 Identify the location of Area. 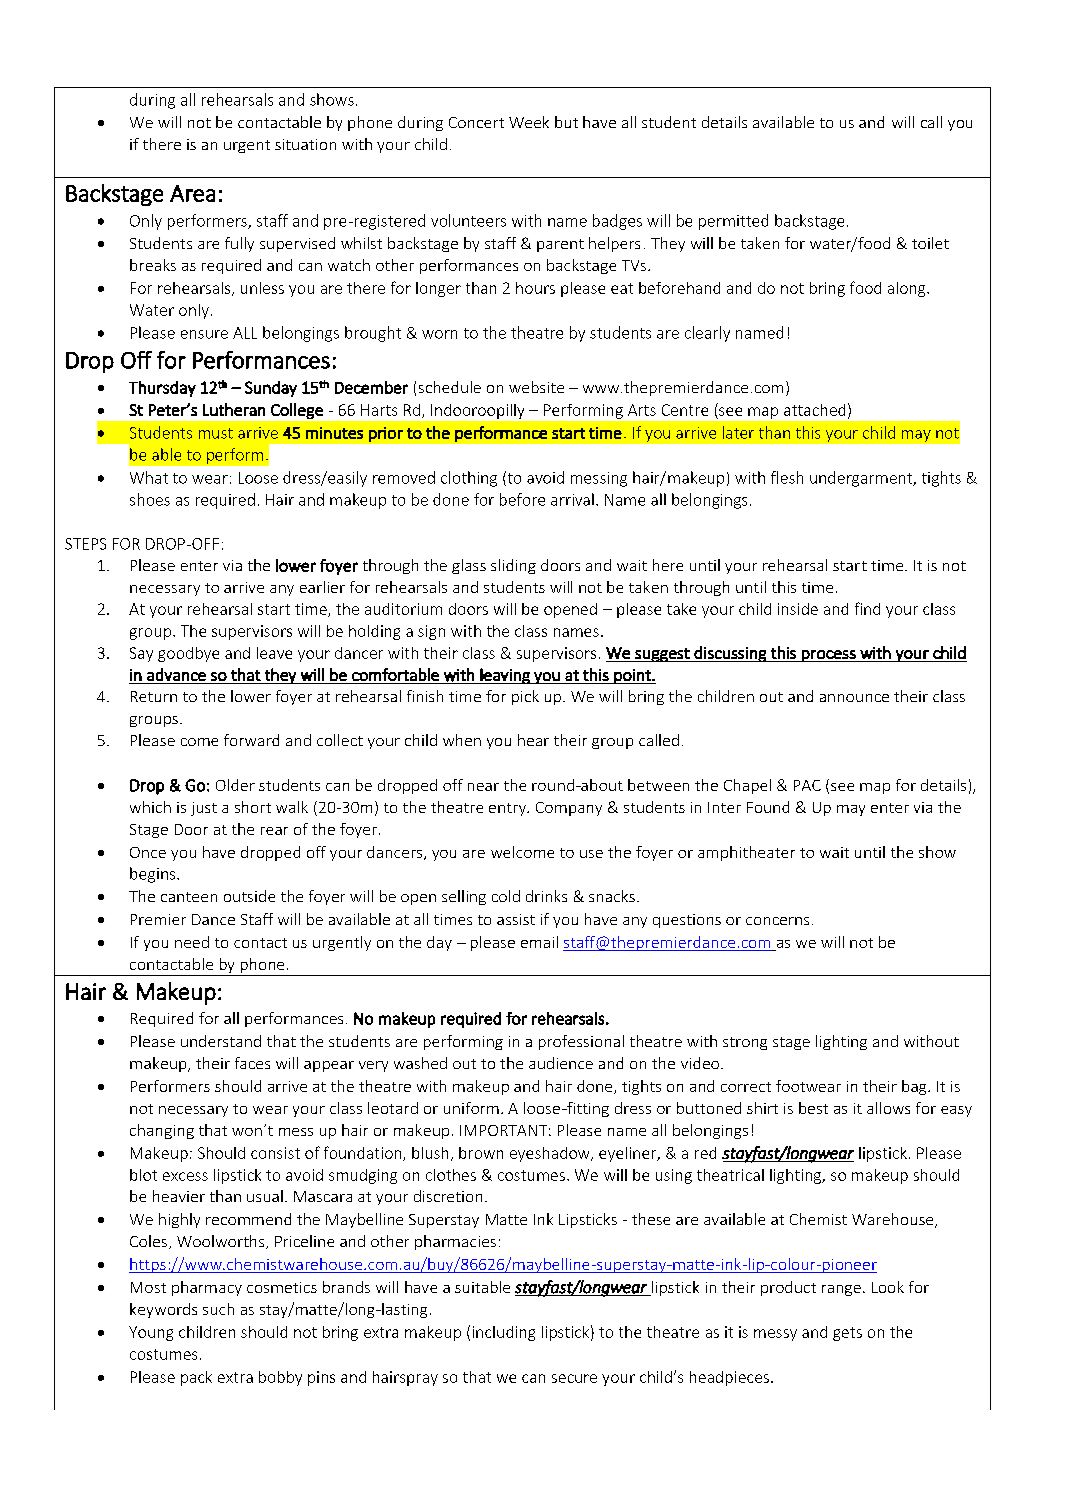
(192, 193).
